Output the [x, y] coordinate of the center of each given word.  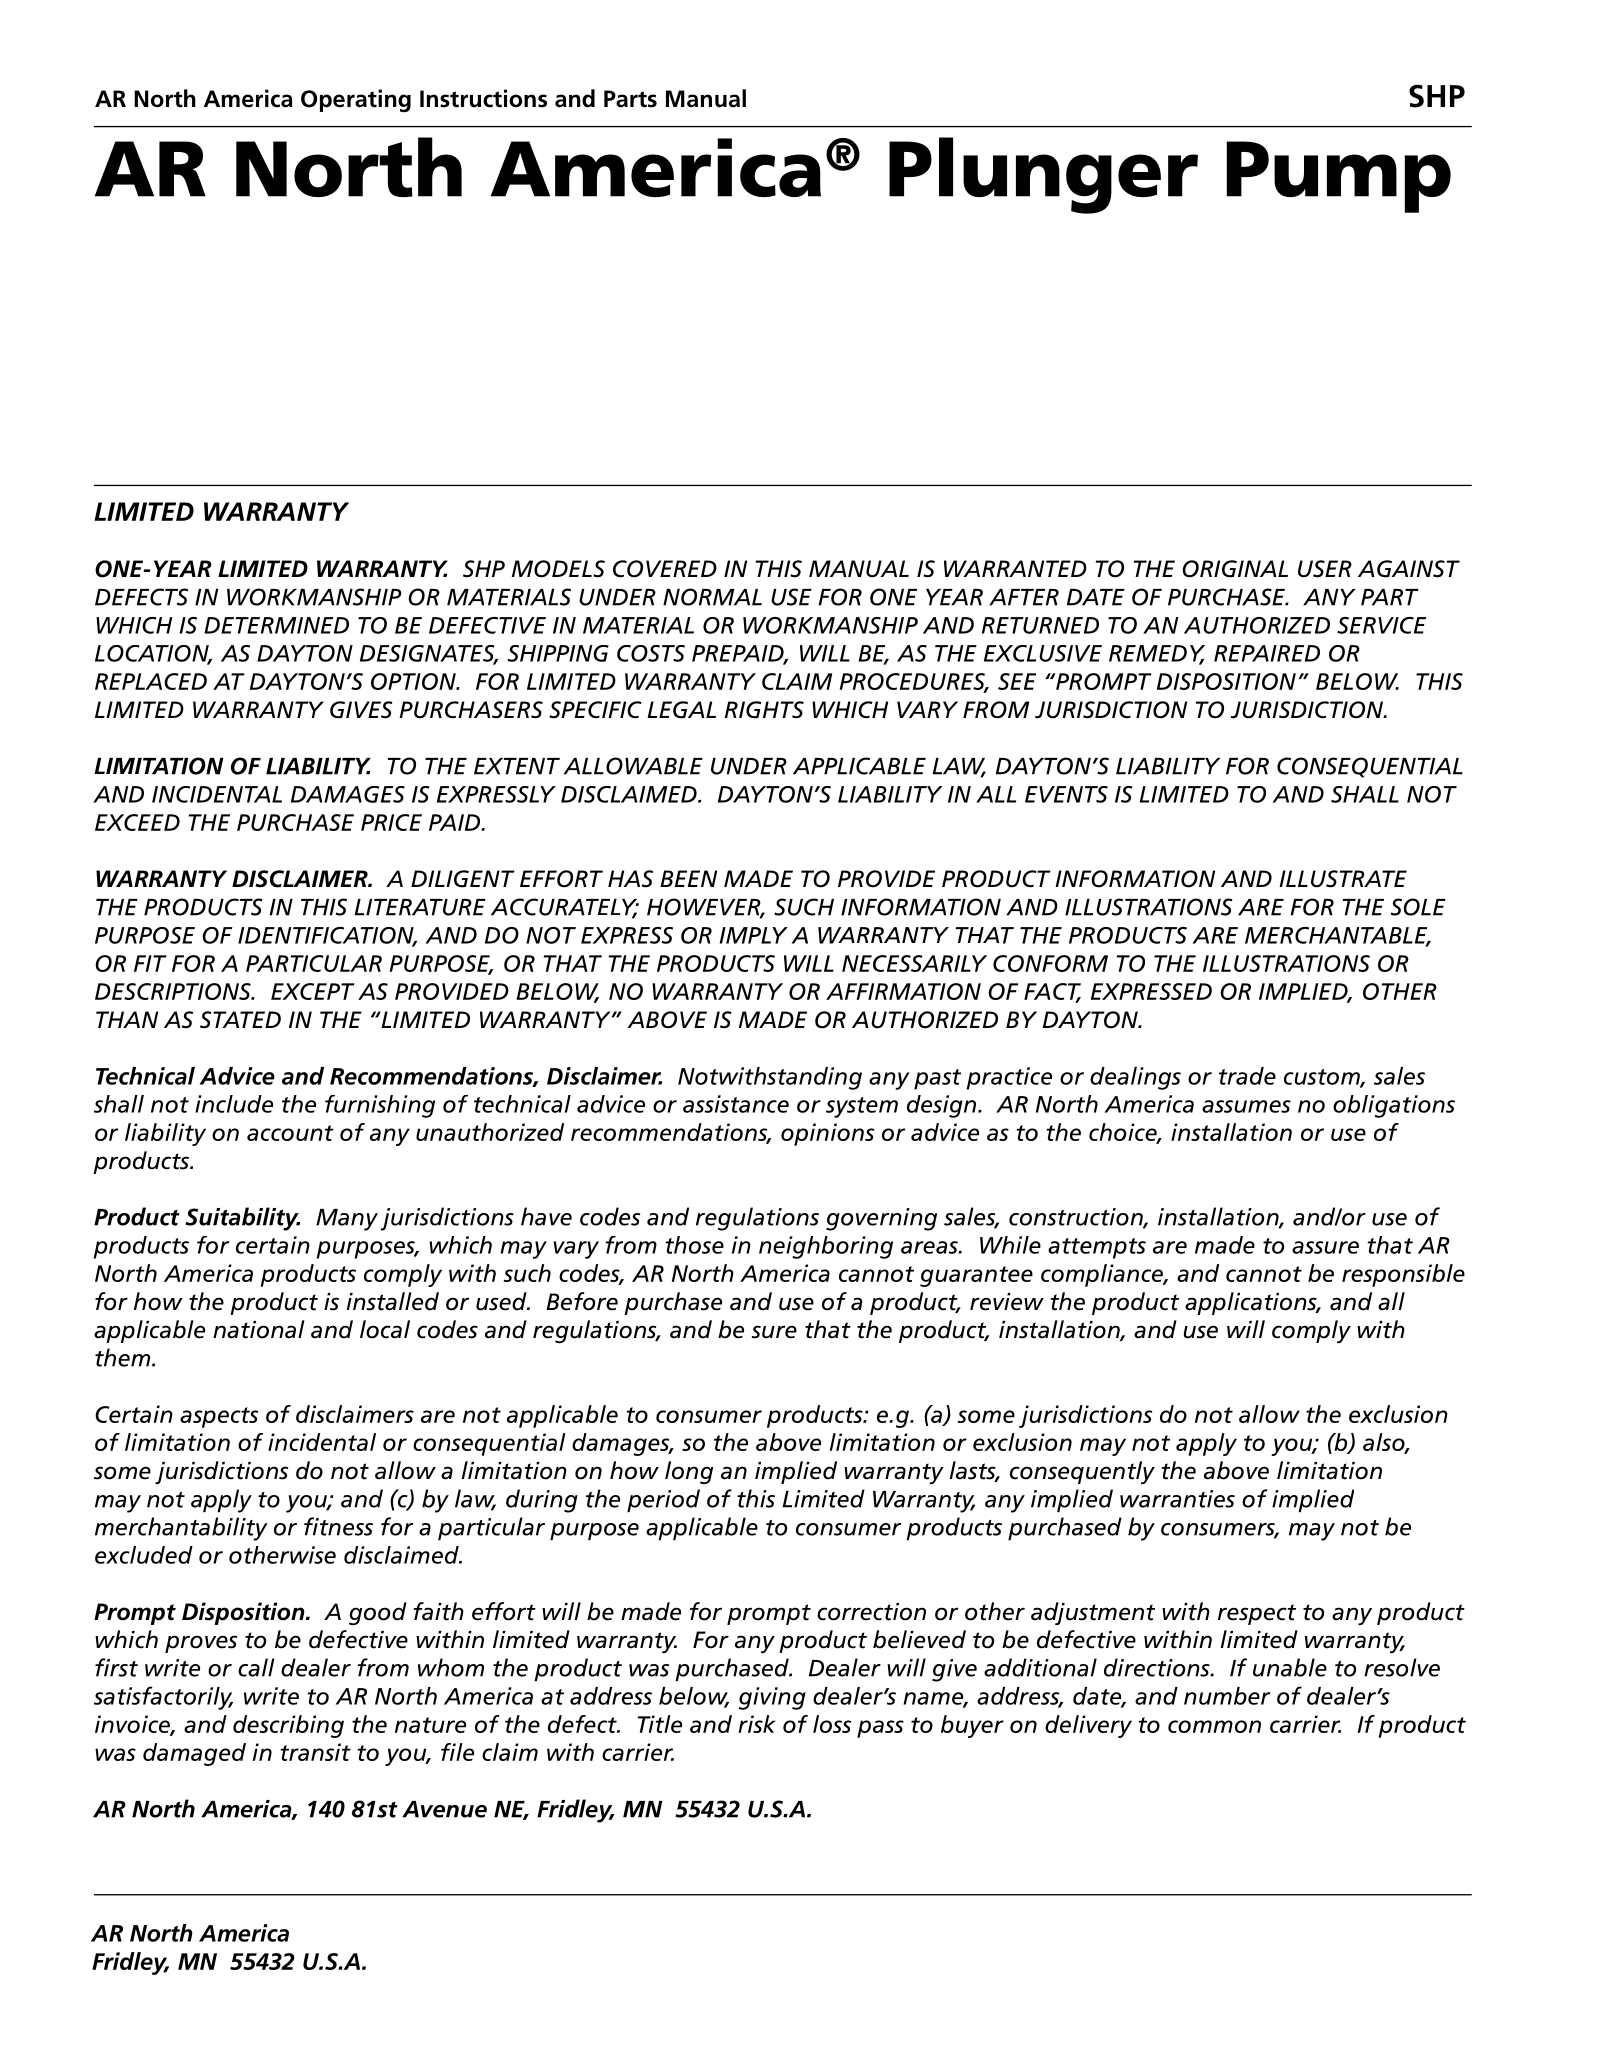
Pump [1339, 177]
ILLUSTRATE [1343, 879]
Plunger [1043, 175]
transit [316, 1752]
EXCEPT [313, 991]
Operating [356, 100]
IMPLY [754, 935]
